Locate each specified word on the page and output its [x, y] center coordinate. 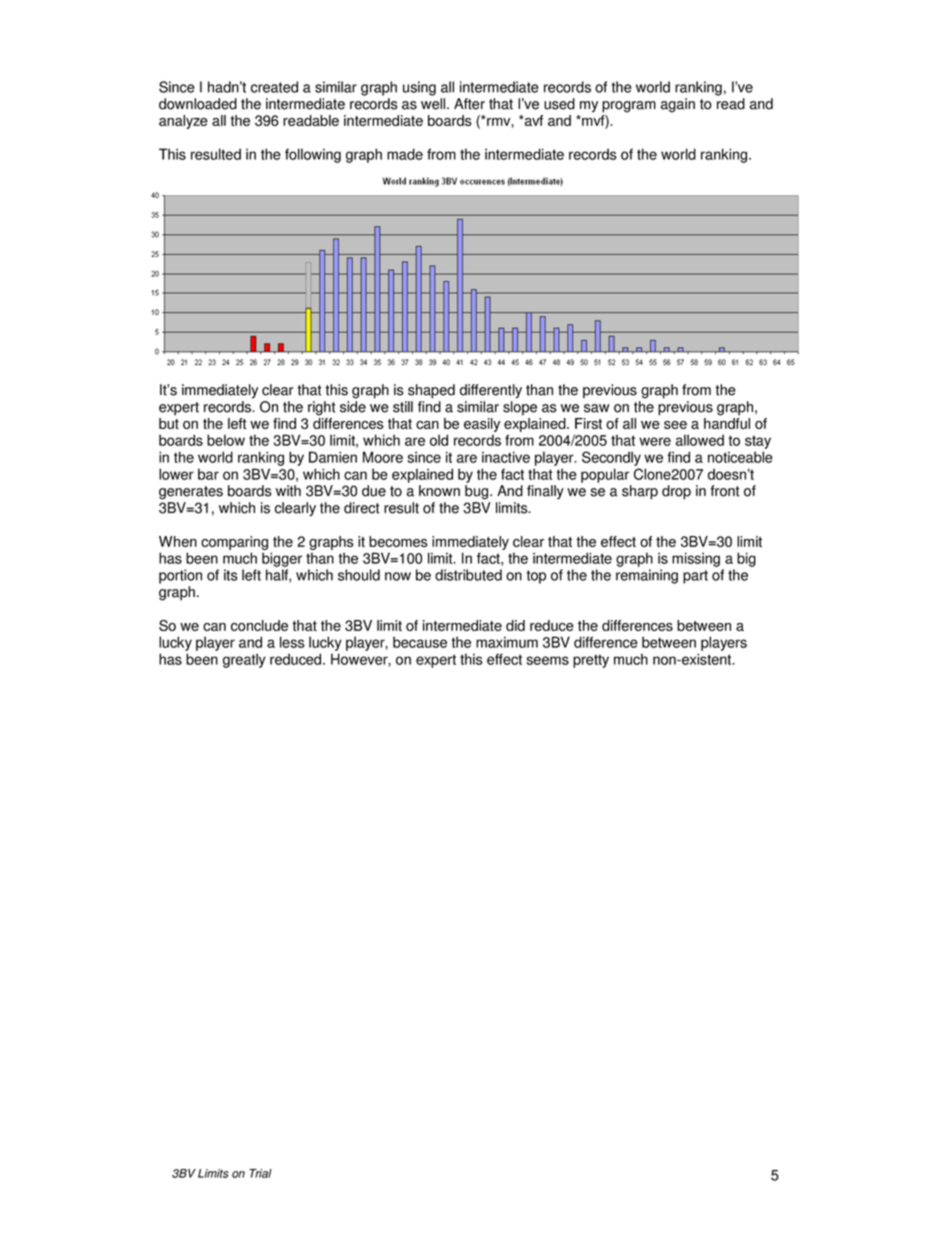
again [678, 105]
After [469, 104]
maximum [507, 642]
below [226, 440]
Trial [260, 1173]
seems [547, 660]
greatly [244, 660]
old [439, 440]
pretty [591, 661]
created [274, 87]
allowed [699, 440]
